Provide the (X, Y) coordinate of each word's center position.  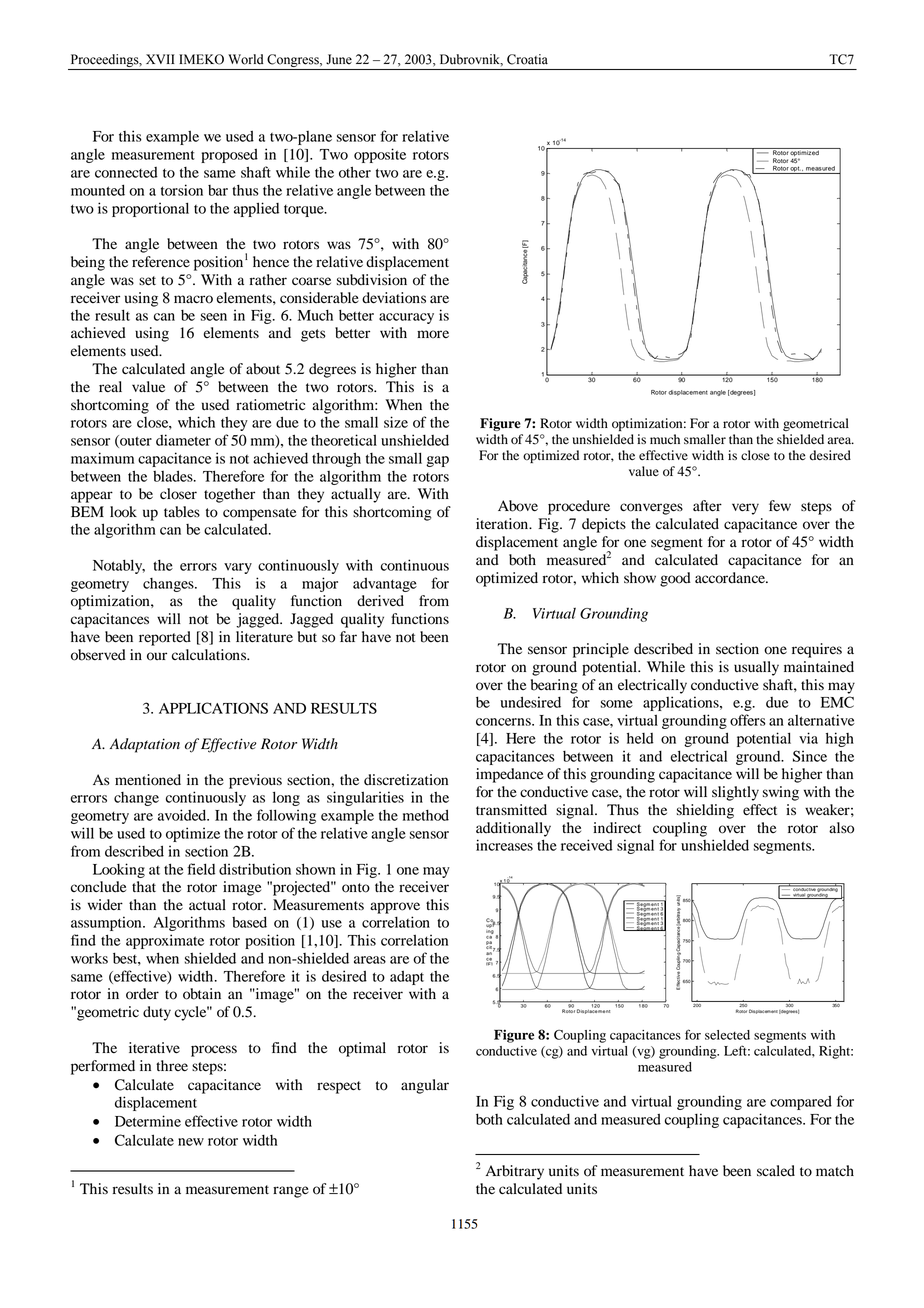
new (191, 1142)
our (157, 656)
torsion (182, 190)
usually (756, 668)
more (433, 334)
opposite (380, 155)
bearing (554, 686)
